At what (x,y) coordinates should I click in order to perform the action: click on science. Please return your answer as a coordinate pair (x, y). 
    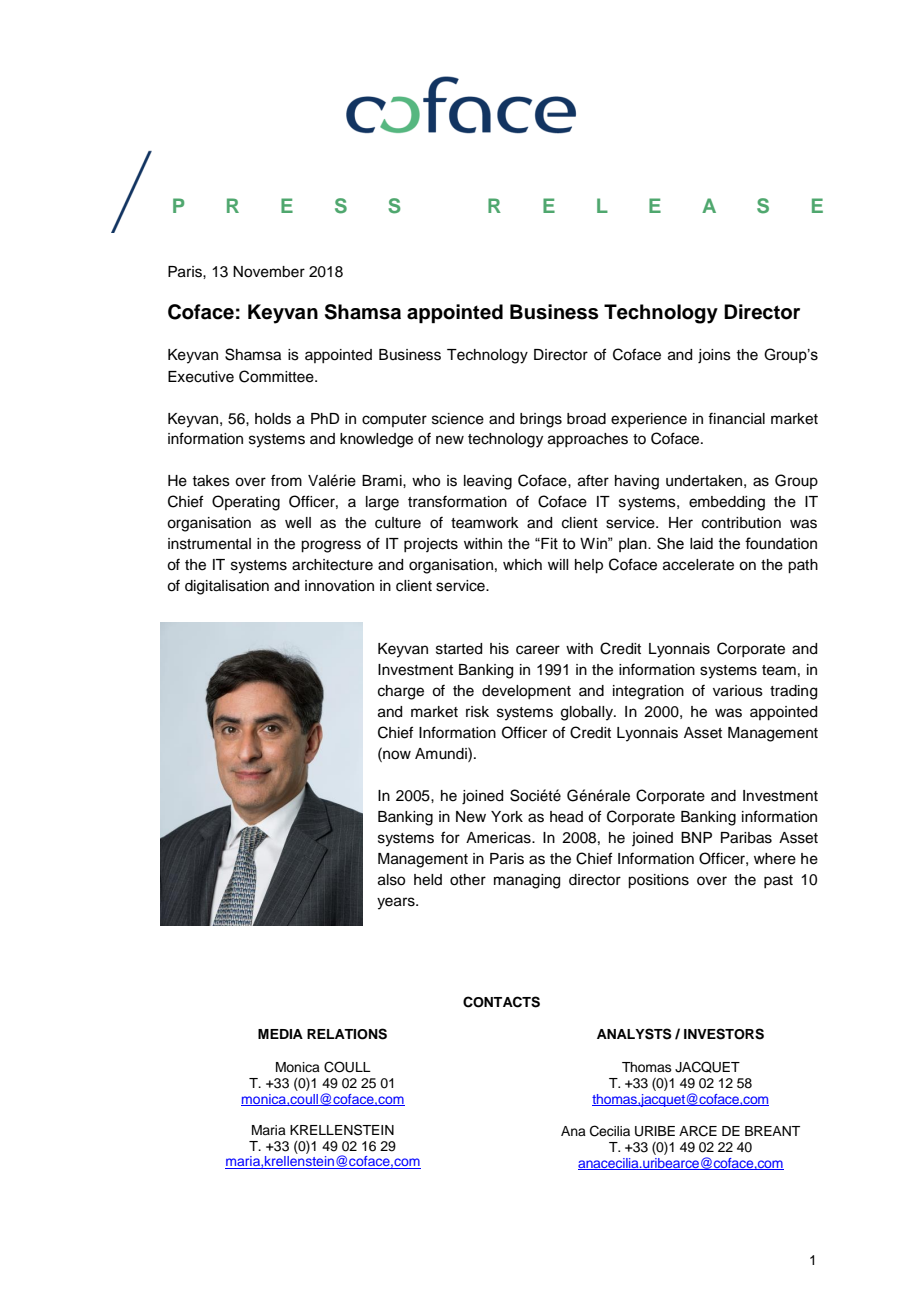
    Looking at the image, I should click on (458, 419).
